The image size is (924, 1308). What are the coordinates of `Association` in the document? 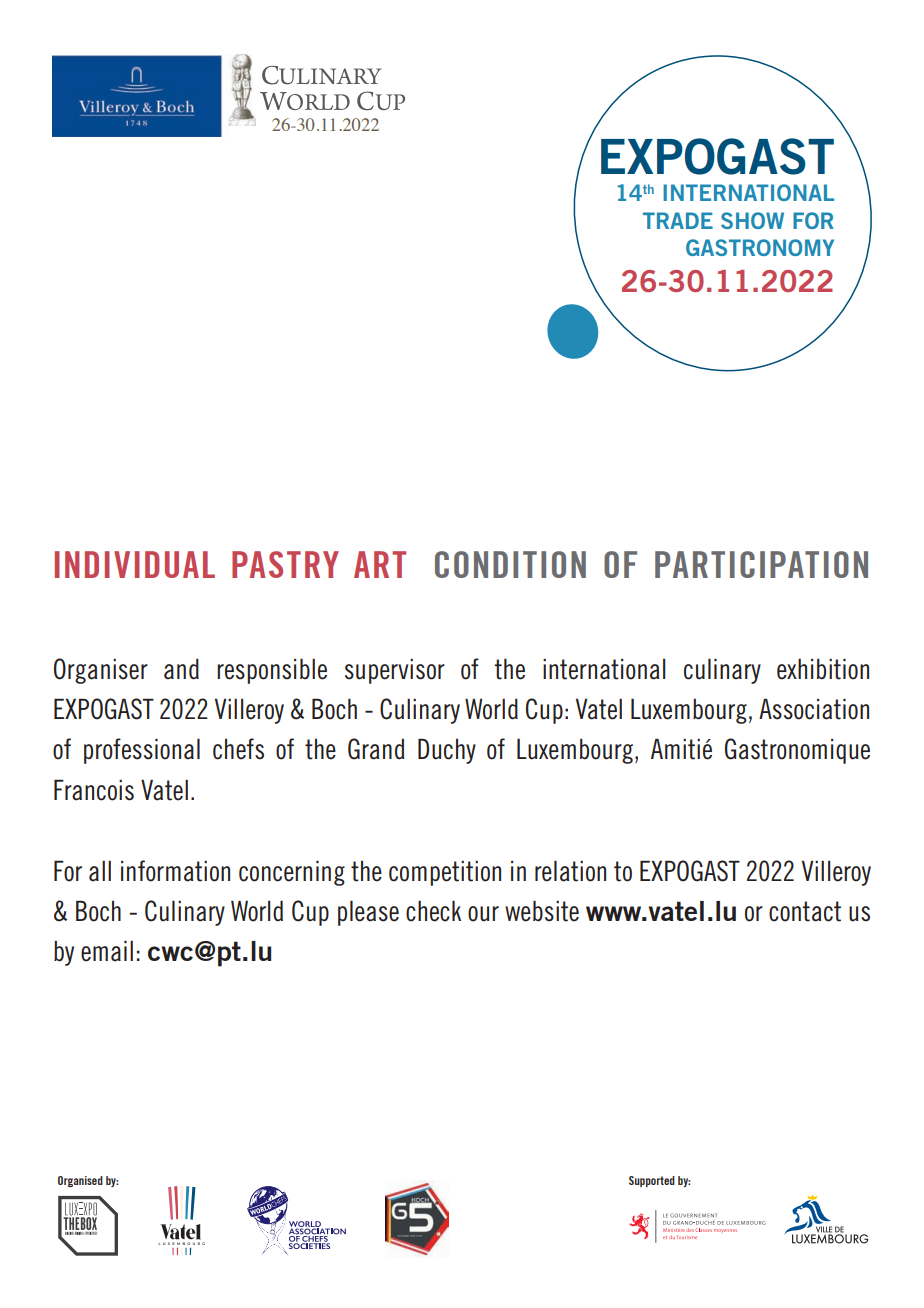 It's located at (814, 709).
